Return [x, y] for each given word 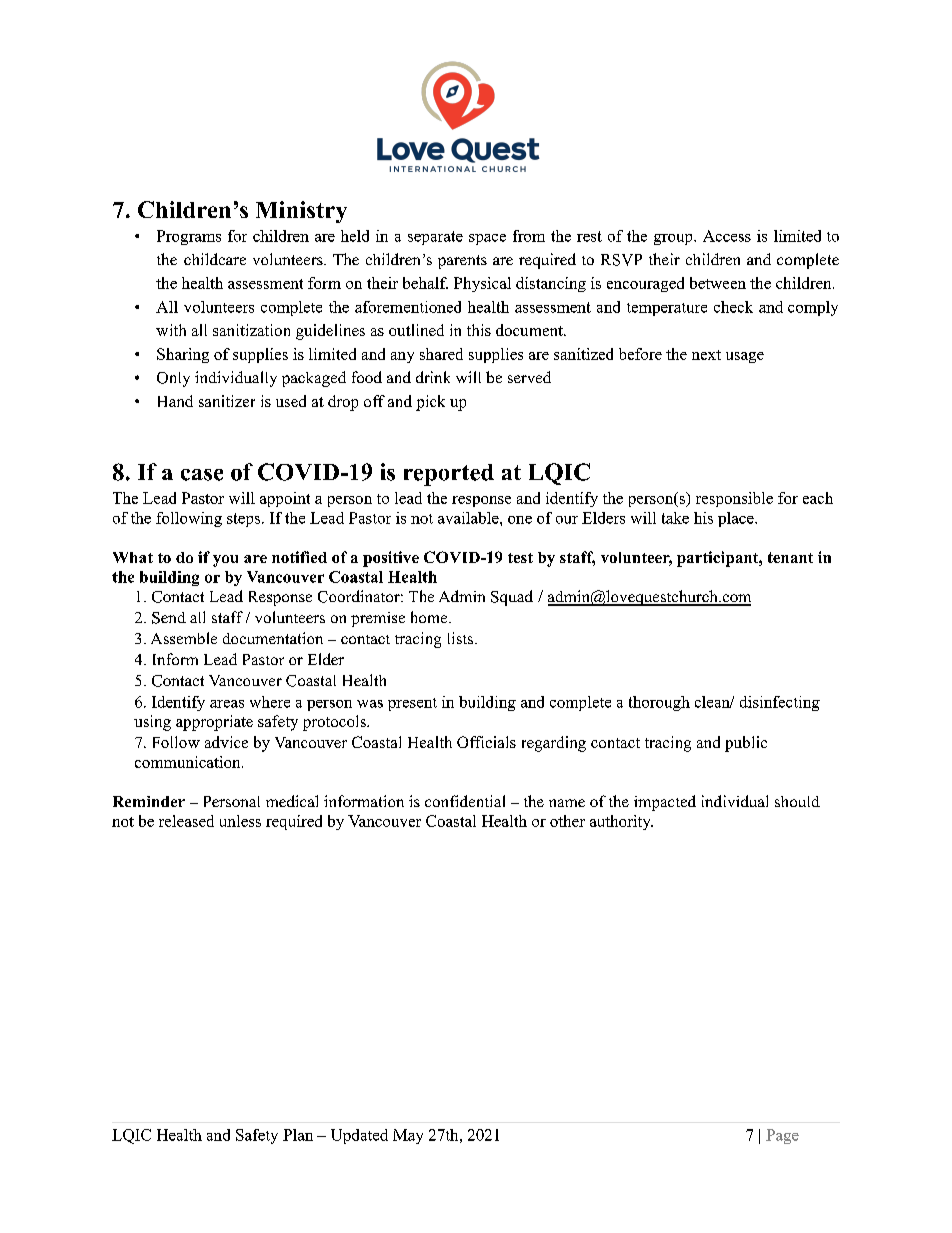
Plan [298, 1135]
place [737, 519]
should [797, 801]
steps [245, 520]
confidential [465, 801]
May [408, 1136]
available [469, 518]
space [487, 239]
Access [727, 236]
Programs [189, 237]
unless [240, 821]
